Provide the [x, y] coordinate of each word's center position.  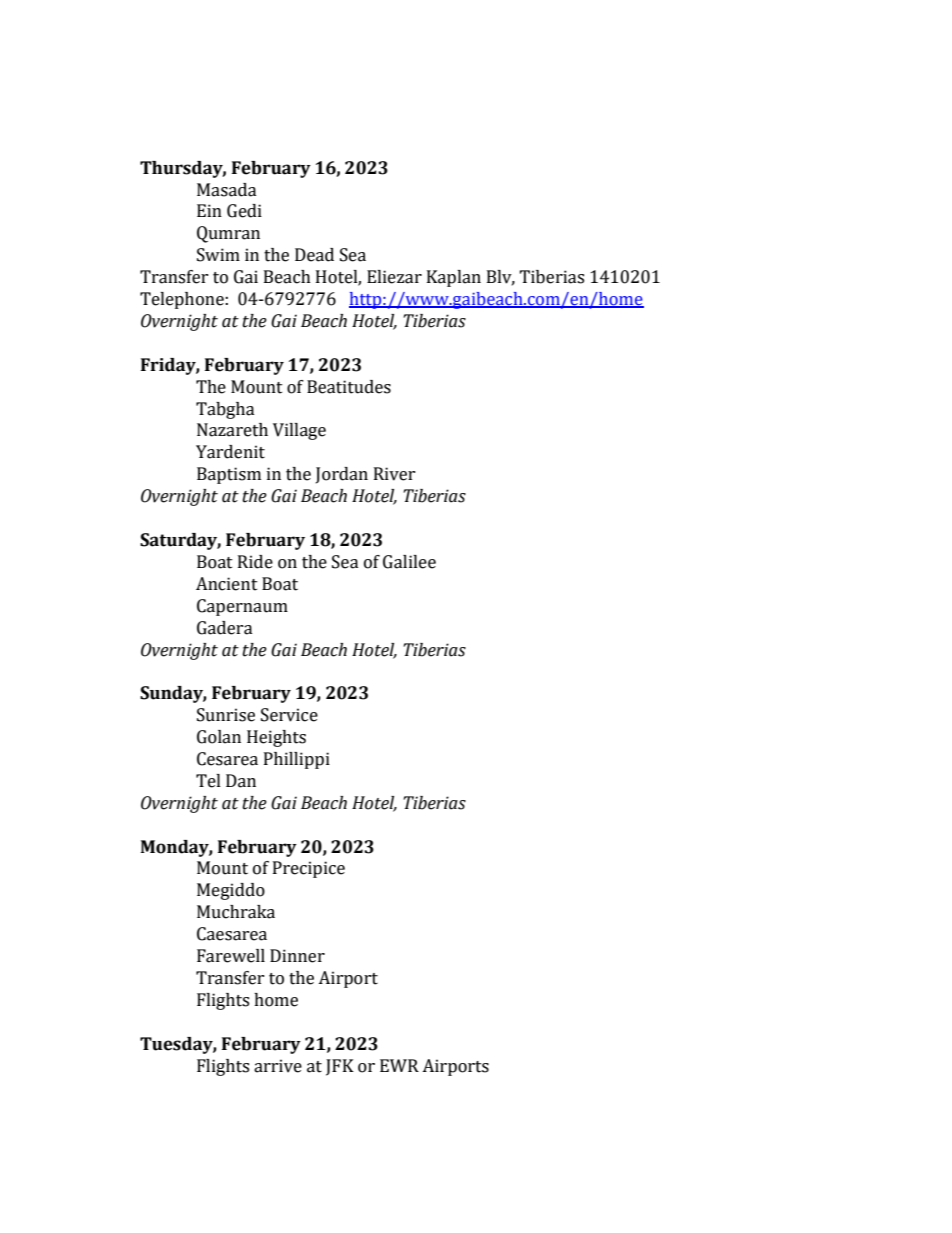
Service [289, 715]
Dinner [297, 956]
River [394, 474]
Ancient [227, 584]
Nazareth [232, 430]
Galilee [409, 562]
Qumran [228, 234]
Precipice [309, 869]
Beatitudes [349, 387]
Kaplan [454, 278]
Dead [314, 255]
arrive [278, 1066]
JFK [340, 1067]
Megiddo [231, 891]
